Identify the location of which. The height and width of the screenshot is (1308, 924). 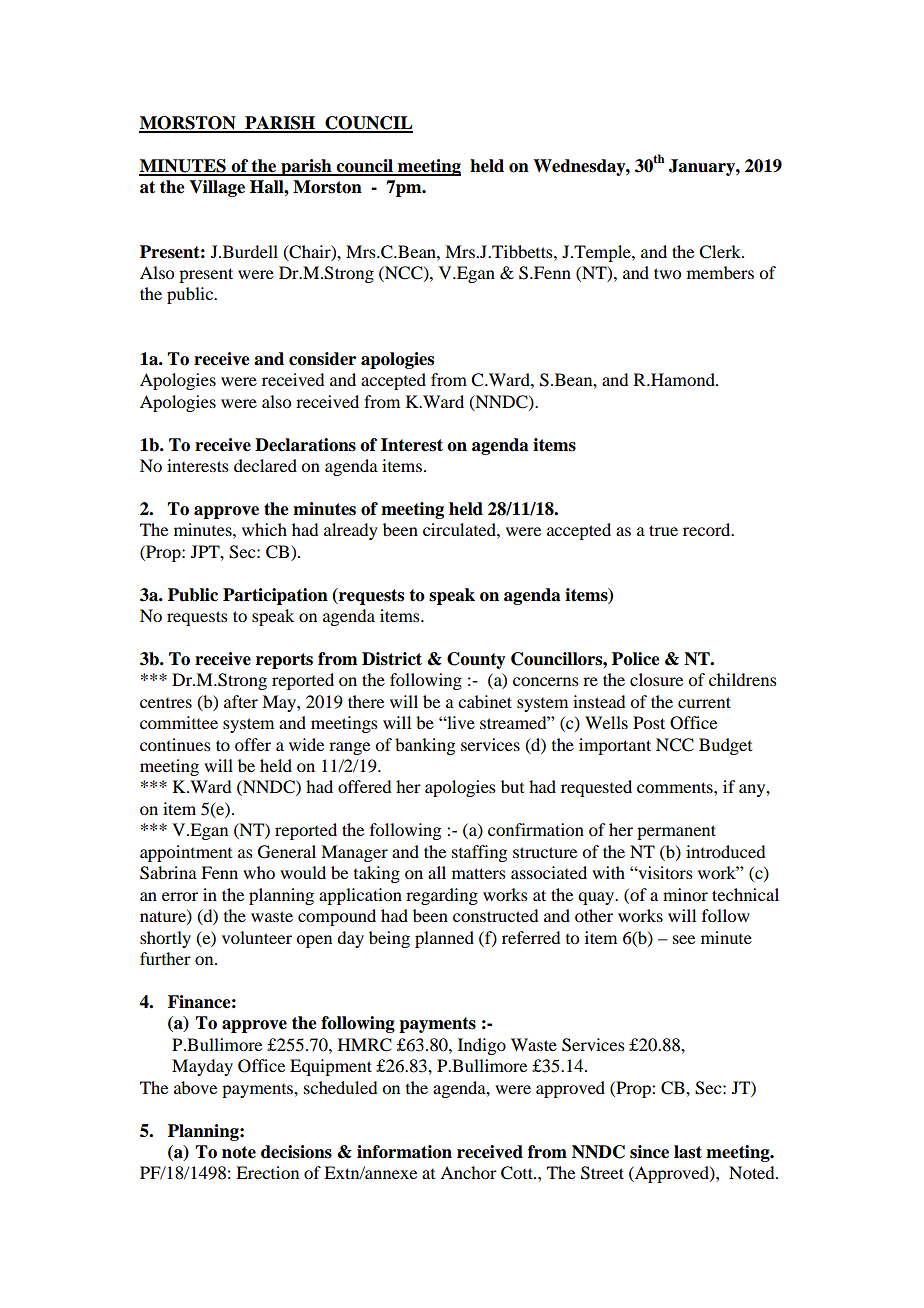
(264, 529).
